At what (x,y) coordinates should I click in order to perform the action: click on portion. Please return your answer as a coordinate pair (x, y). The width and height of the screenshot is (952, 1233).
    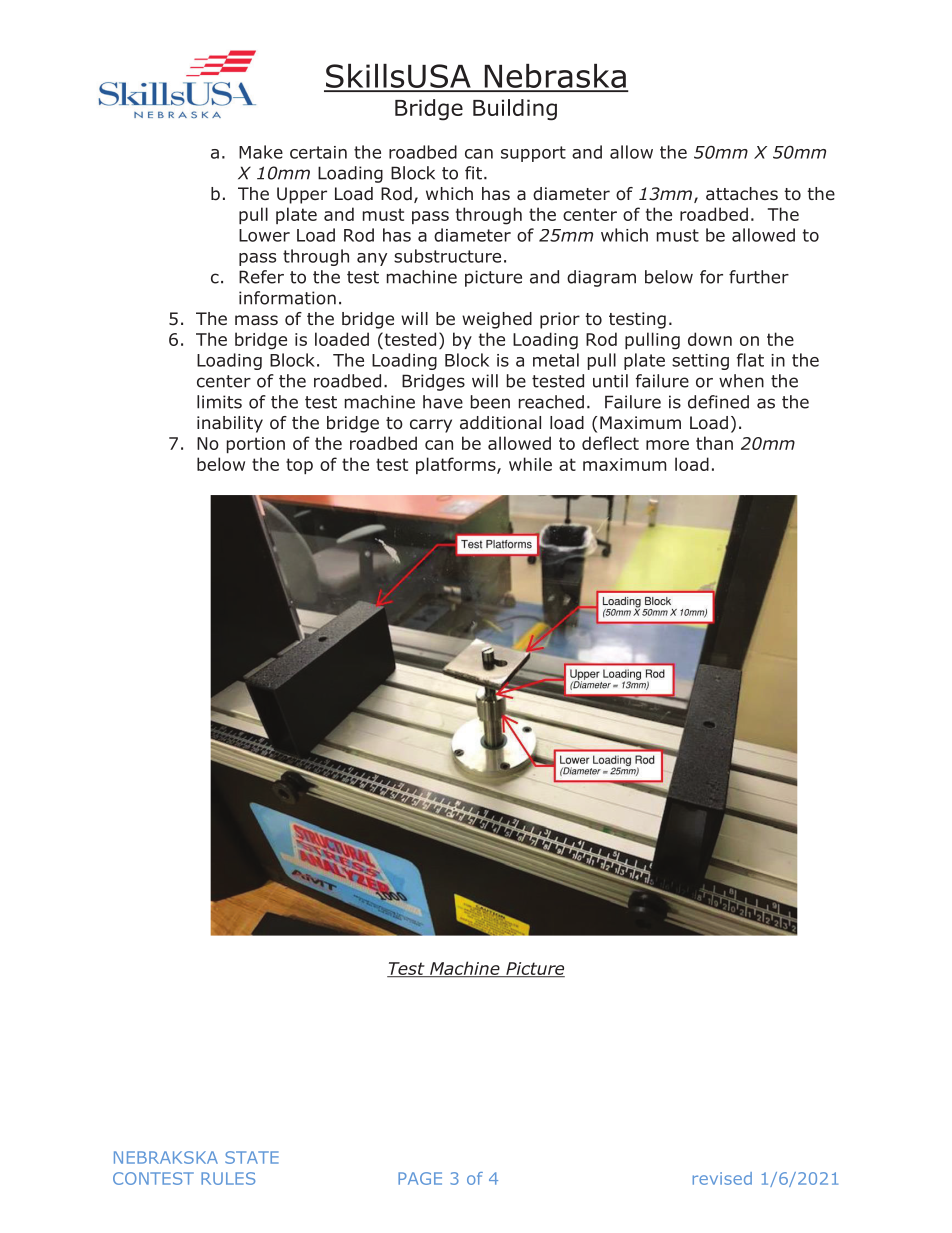
    Looking at the image, I should click on (256, 445).
